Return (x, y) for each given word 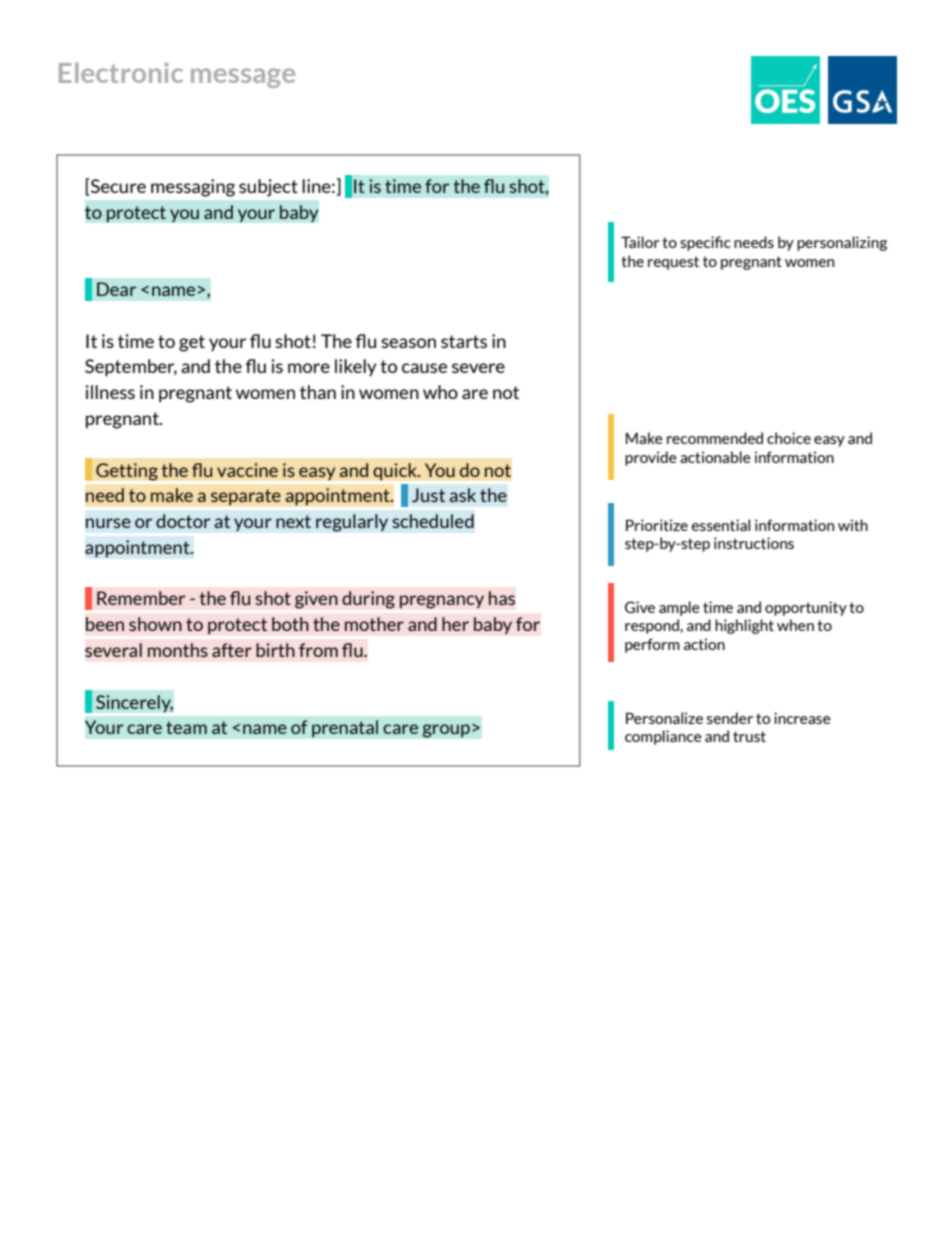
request (673, 263)
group (446, 731)
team (186, 727)
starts (464, 341)
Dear (116, 289)
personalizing (842, 243)
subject (268, 188)
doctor (183, 521)
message (243, 78)
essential (721, 525)
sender (730, 718)
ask (462, 495)
